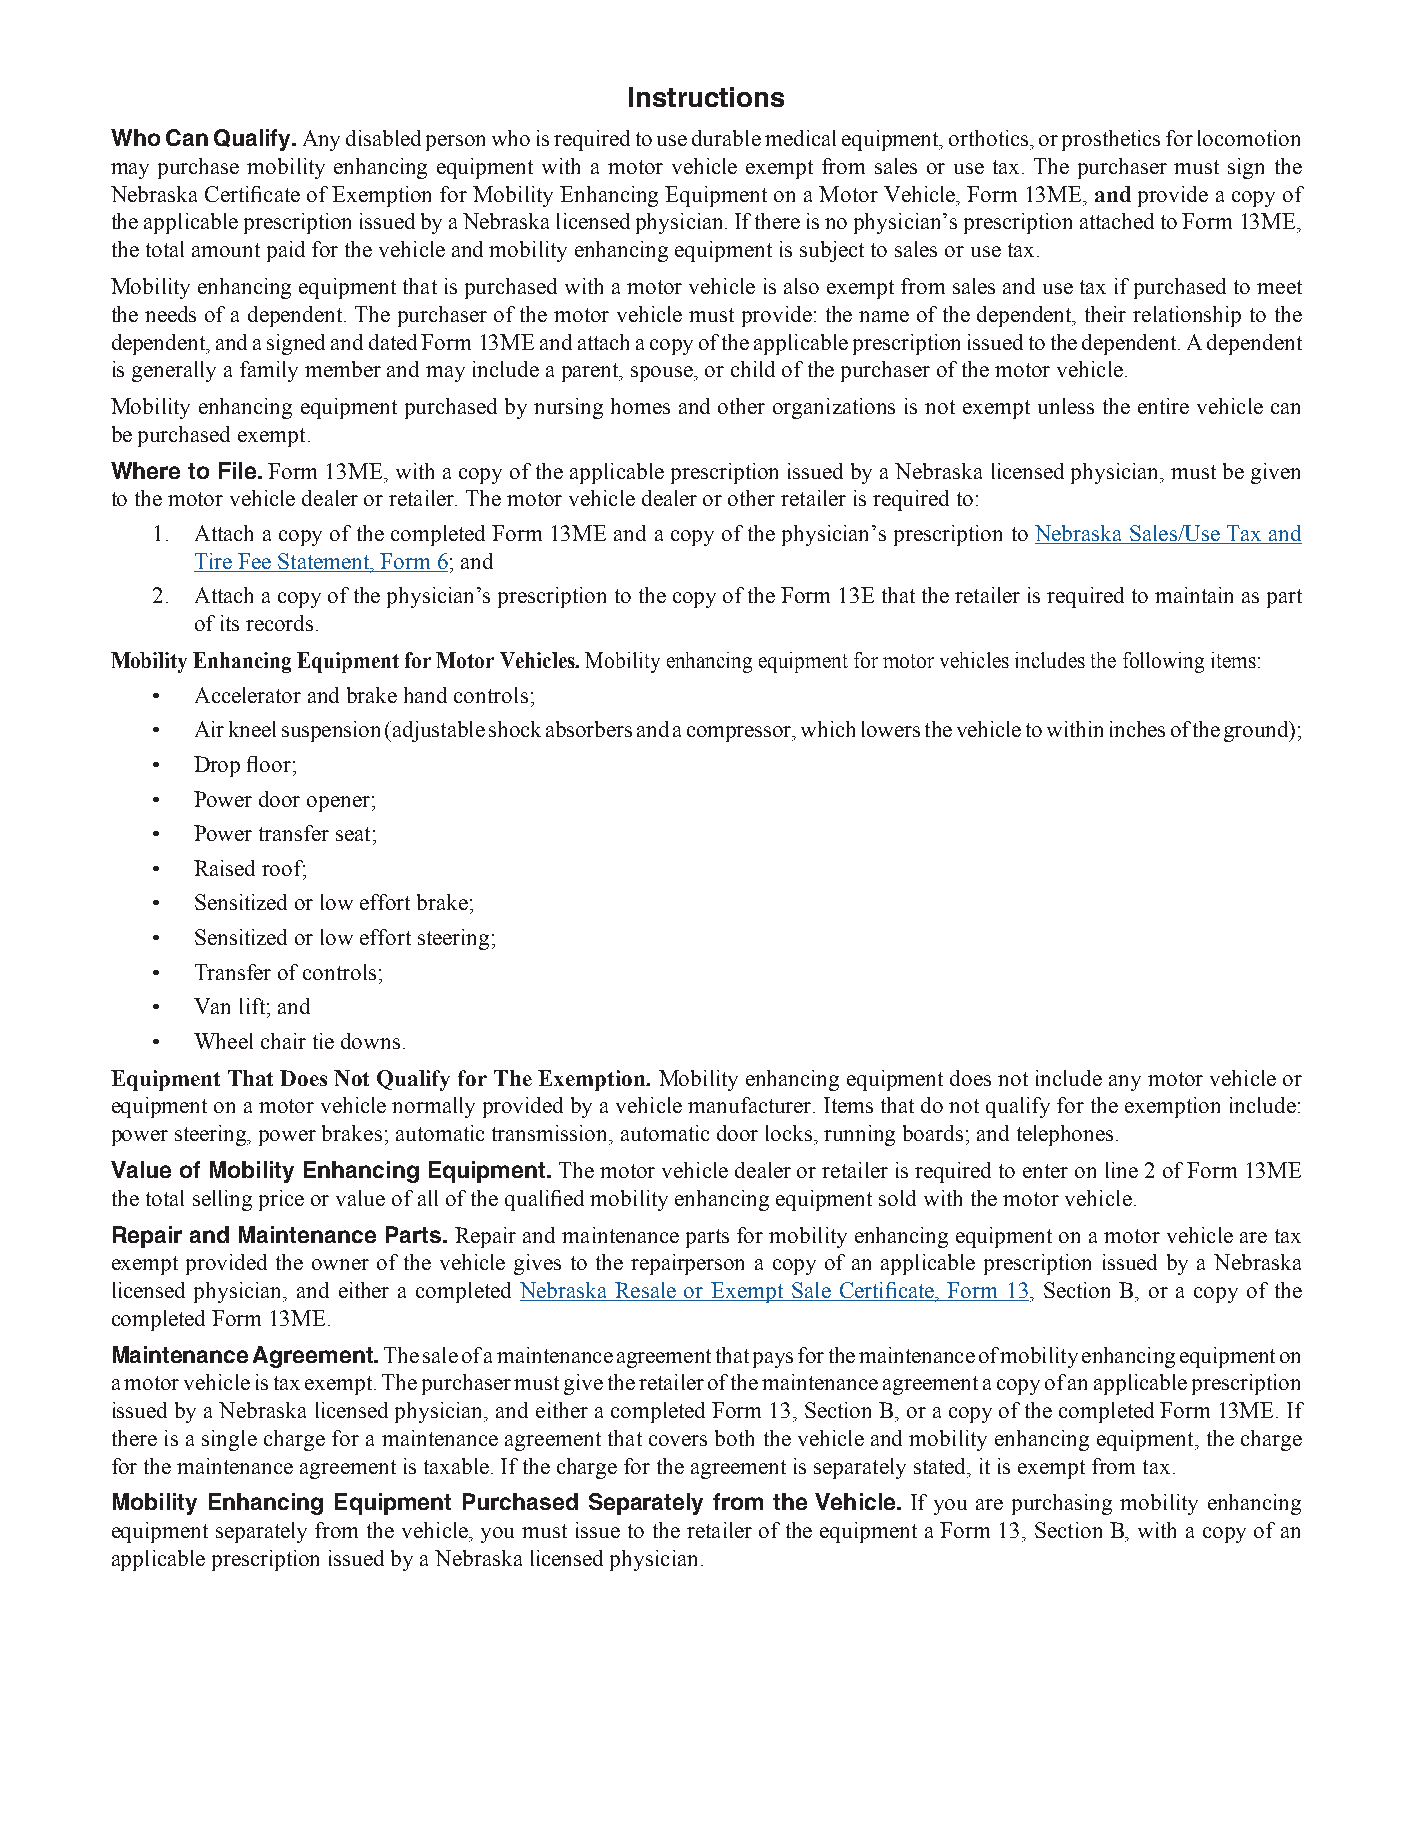  Describe the element at coordinates (726, 138) in the image. I see `durable` at that location.
